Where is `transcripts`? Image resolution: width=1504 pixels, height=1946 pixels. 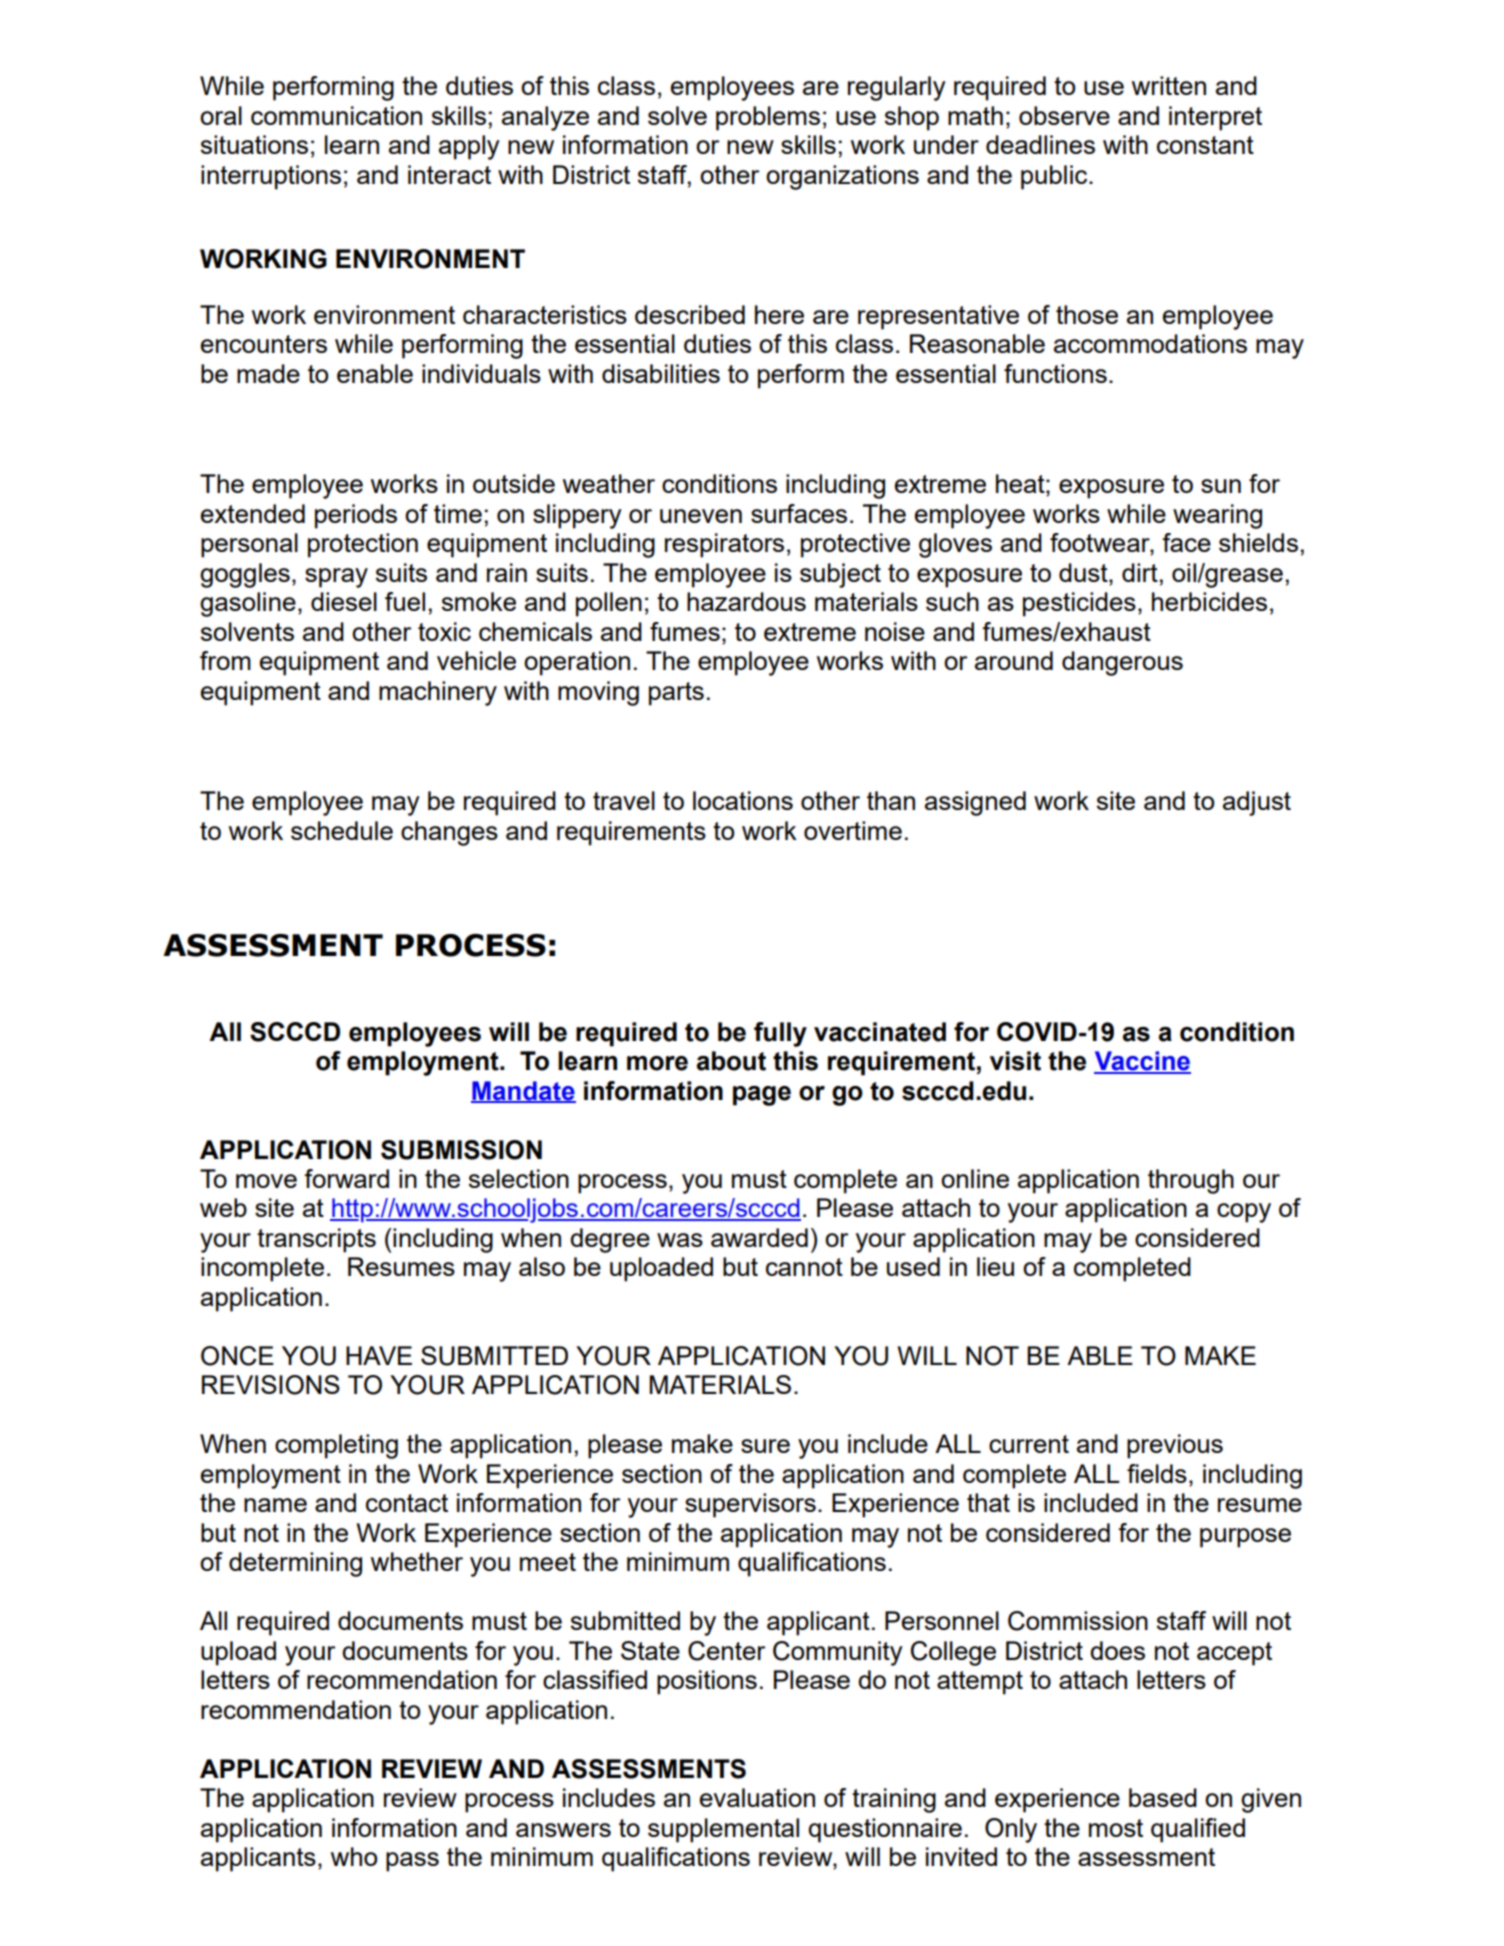 transcripts is located at coordinates (316, 1240).
